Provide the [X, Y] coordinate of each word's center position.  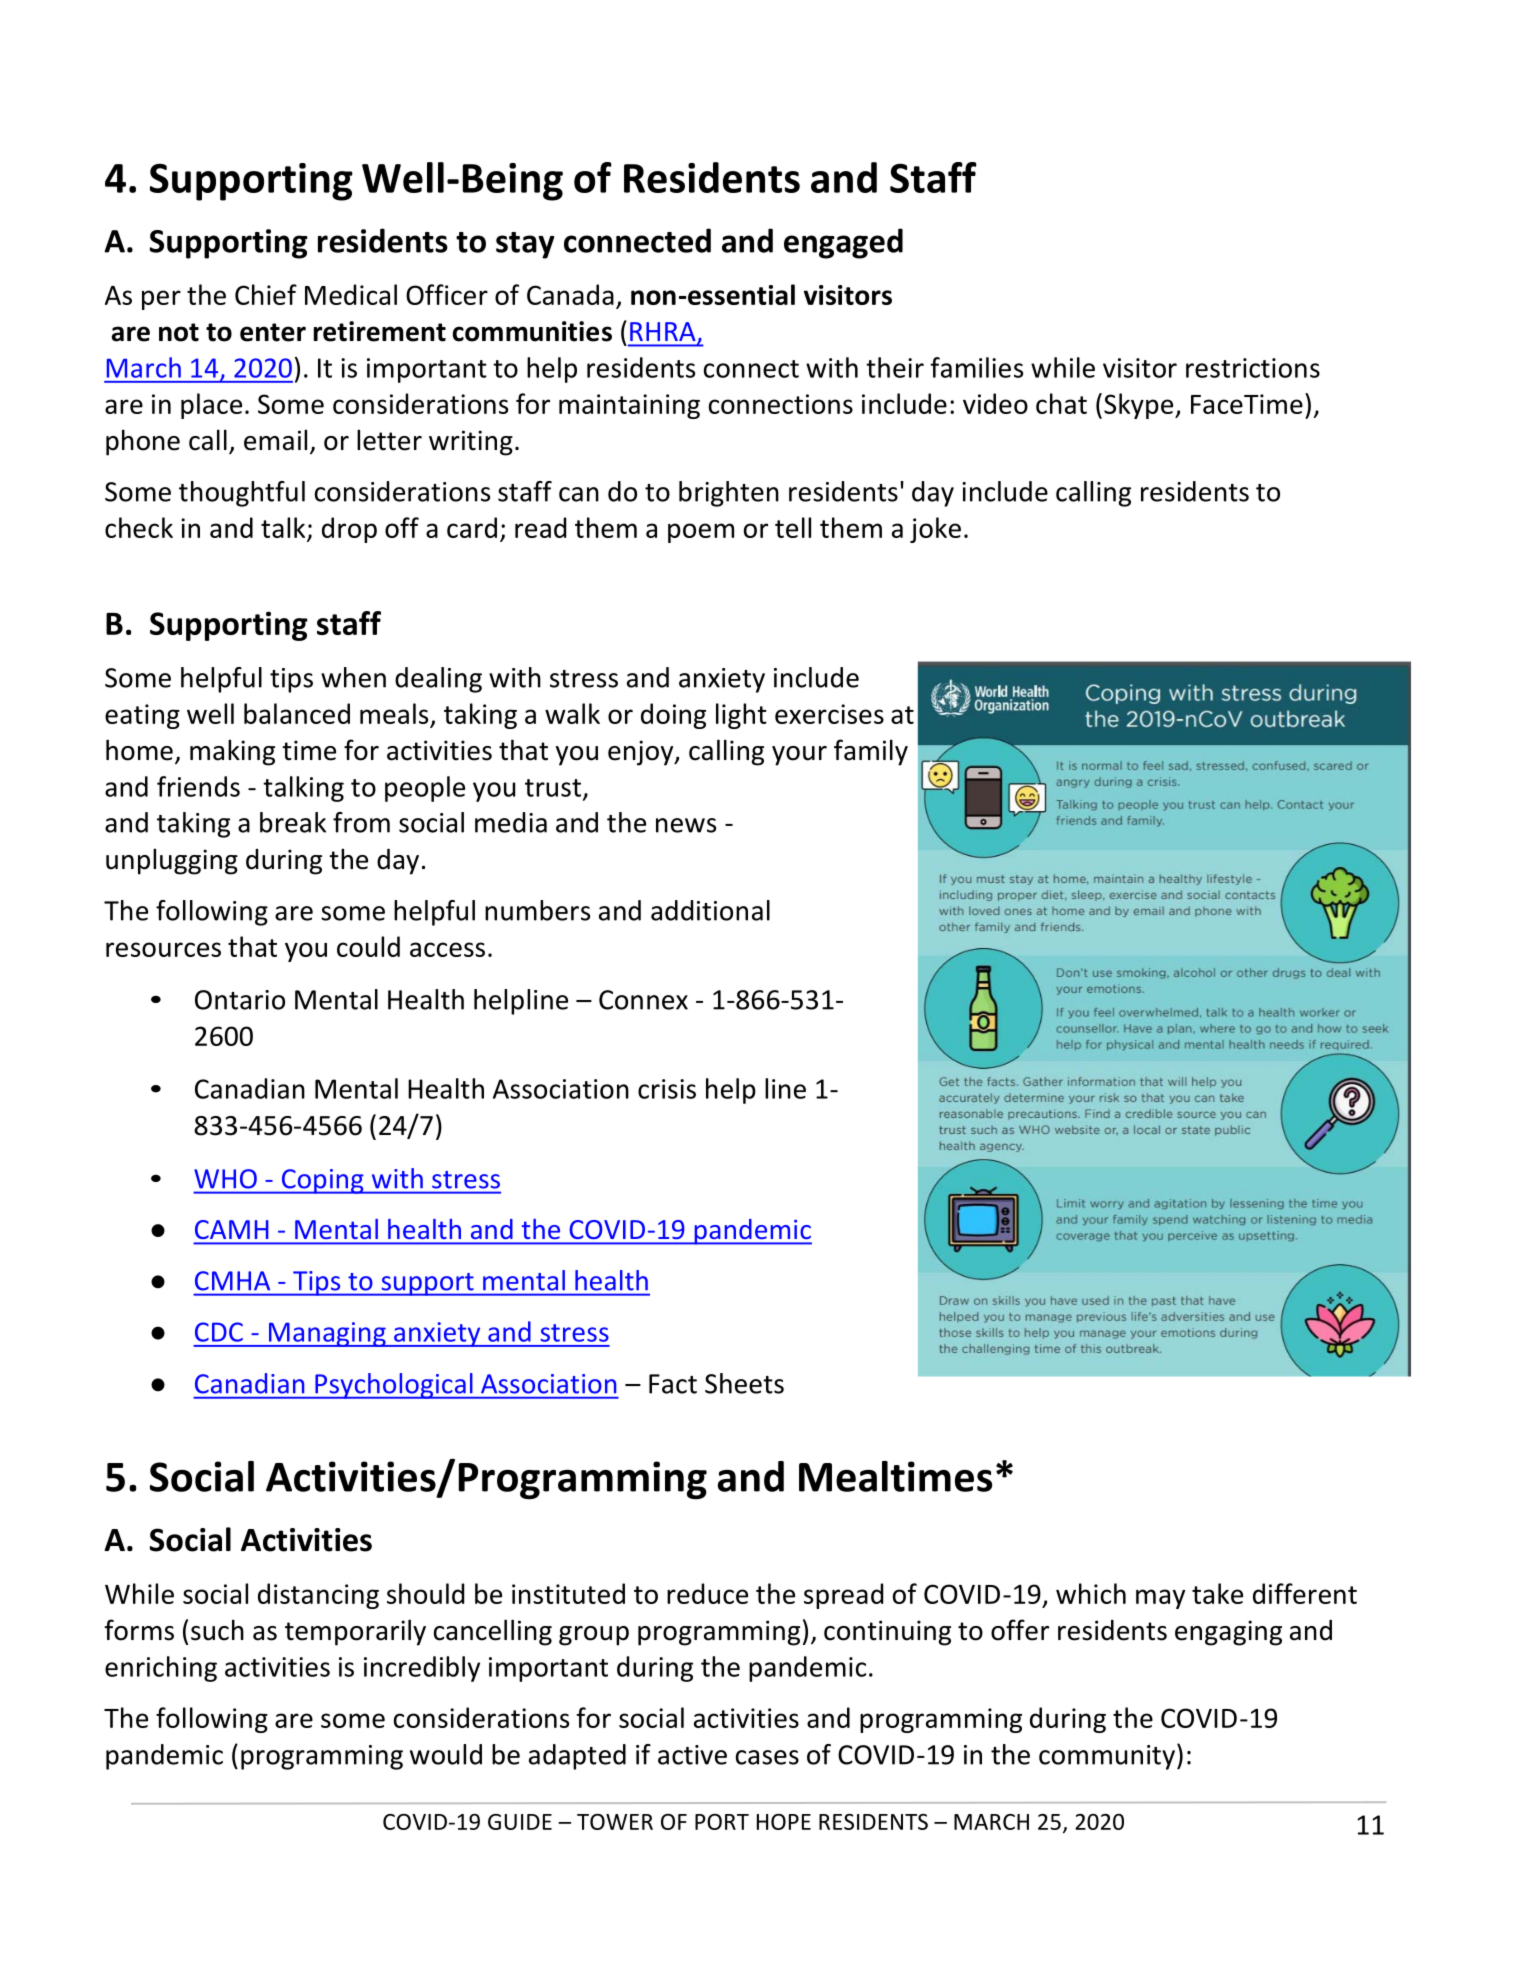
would [446, 1754]
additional [710, 910]
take [1217, 1593]
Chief [266, 294]
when [353, 677]
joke [935, 530]
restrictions [1253, 368]
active [692, 1755]
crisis [667, 1089]
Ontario [240, 1000]
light [741, 716]
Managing [327, 1334]
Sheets [744, 1383]
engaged [843, 243]
